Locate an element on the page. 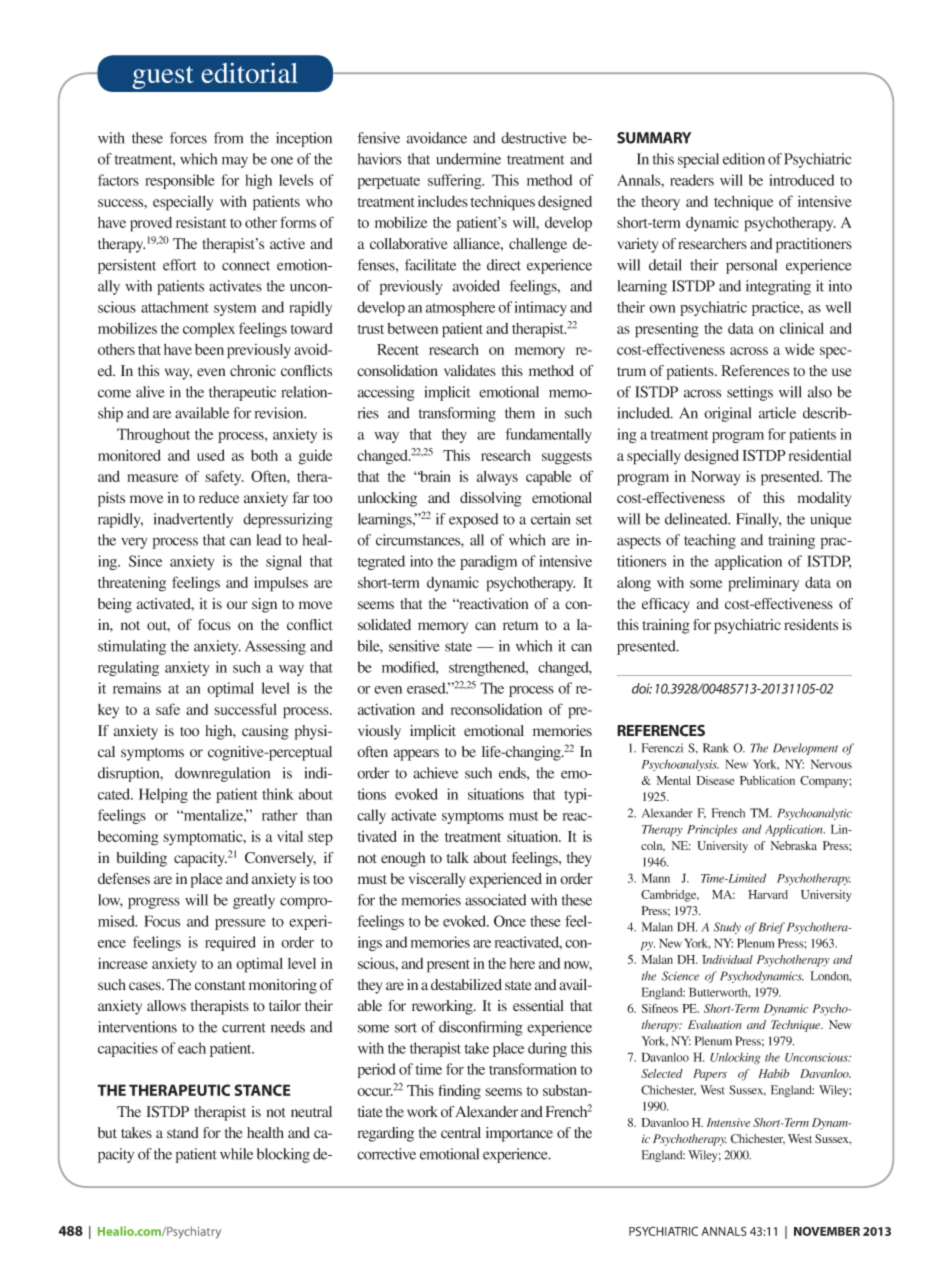 Image resolution: width=952 pixels, height=1275 pixels. while is located at coordinates (236, 1154).
